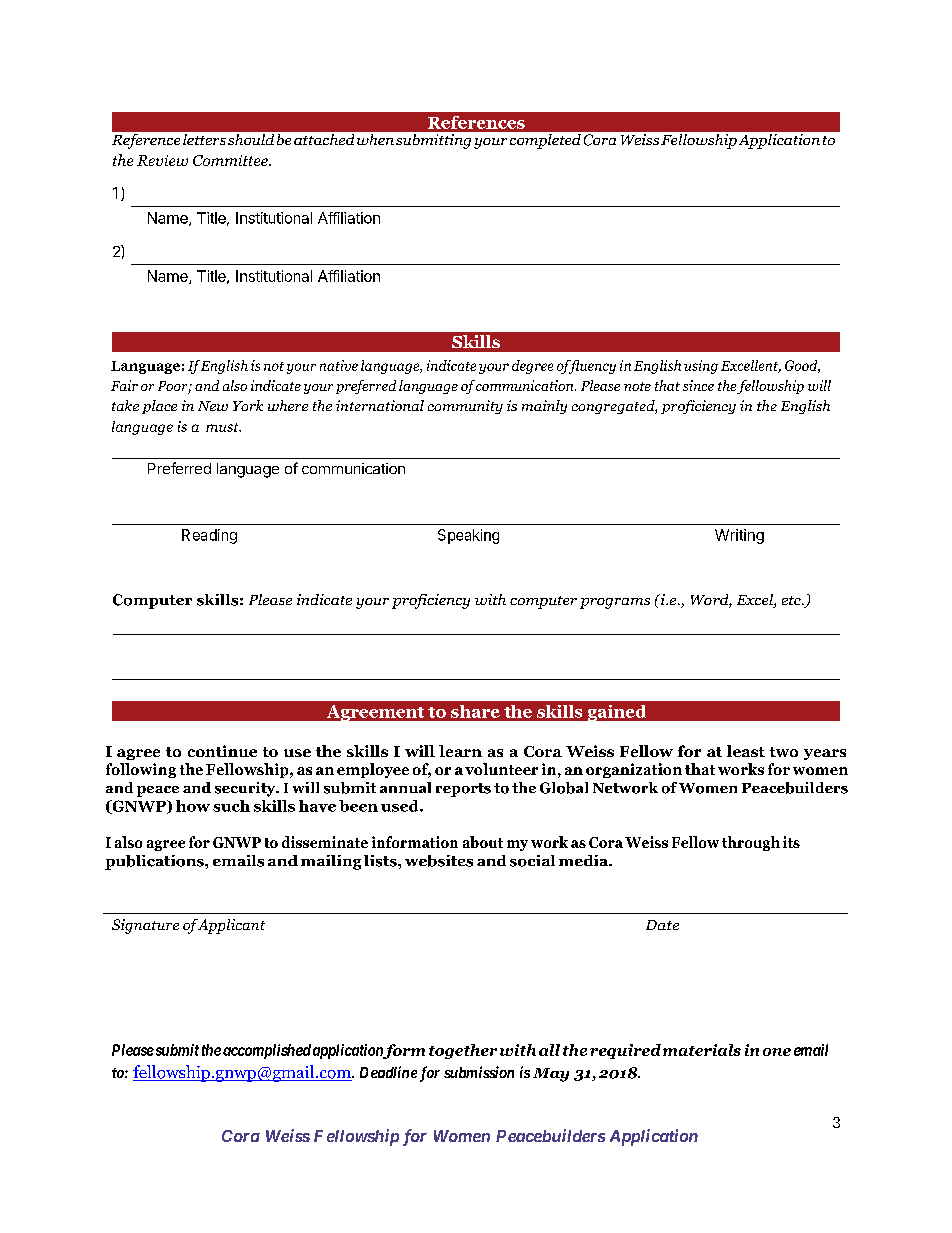  What do you see at coordinates (465, 407) in the document?
I see `community` at bounding box center [465, 407].
